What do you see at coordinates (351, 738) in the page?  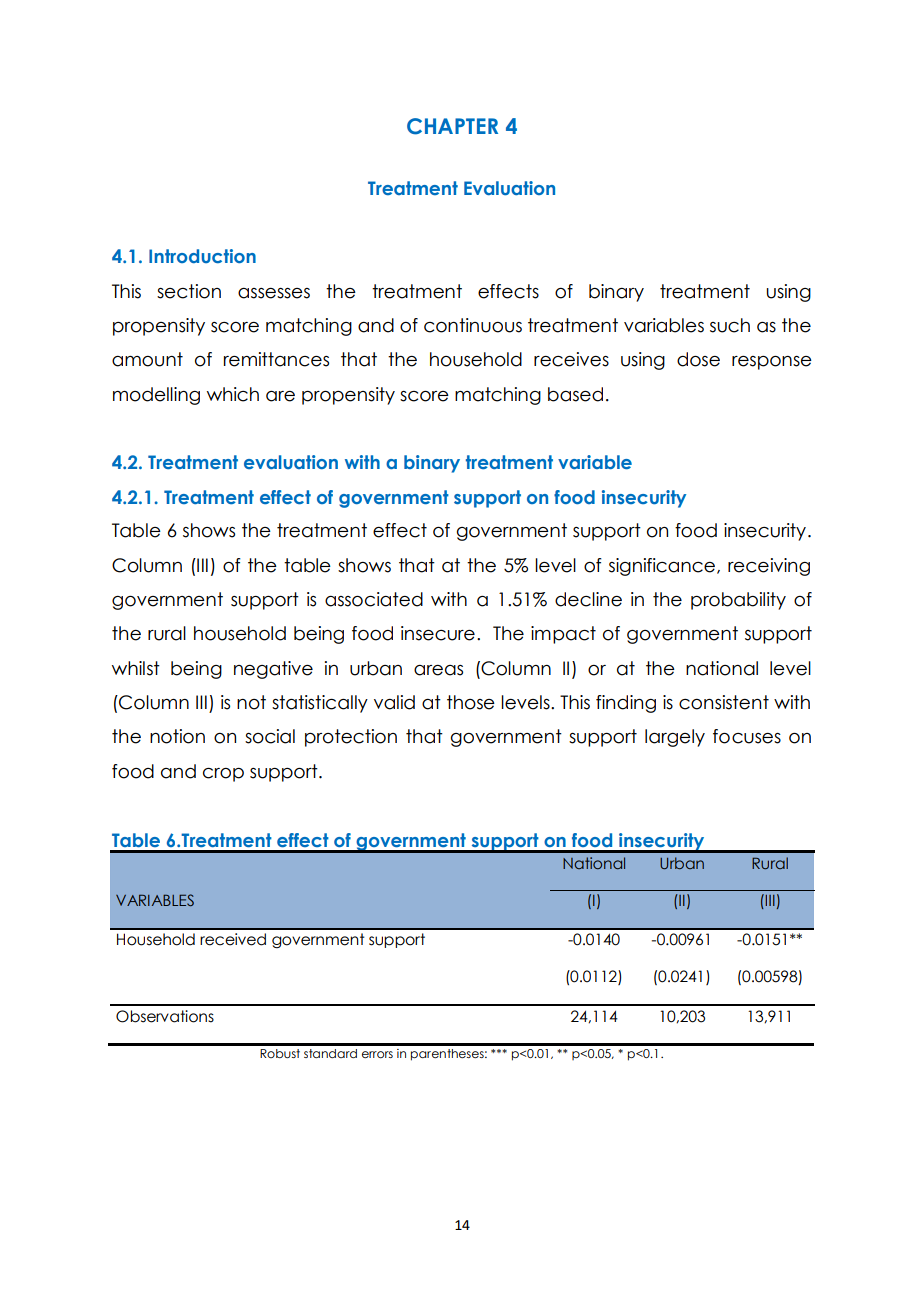 I see `protection` at bounding box center [351, 738].
